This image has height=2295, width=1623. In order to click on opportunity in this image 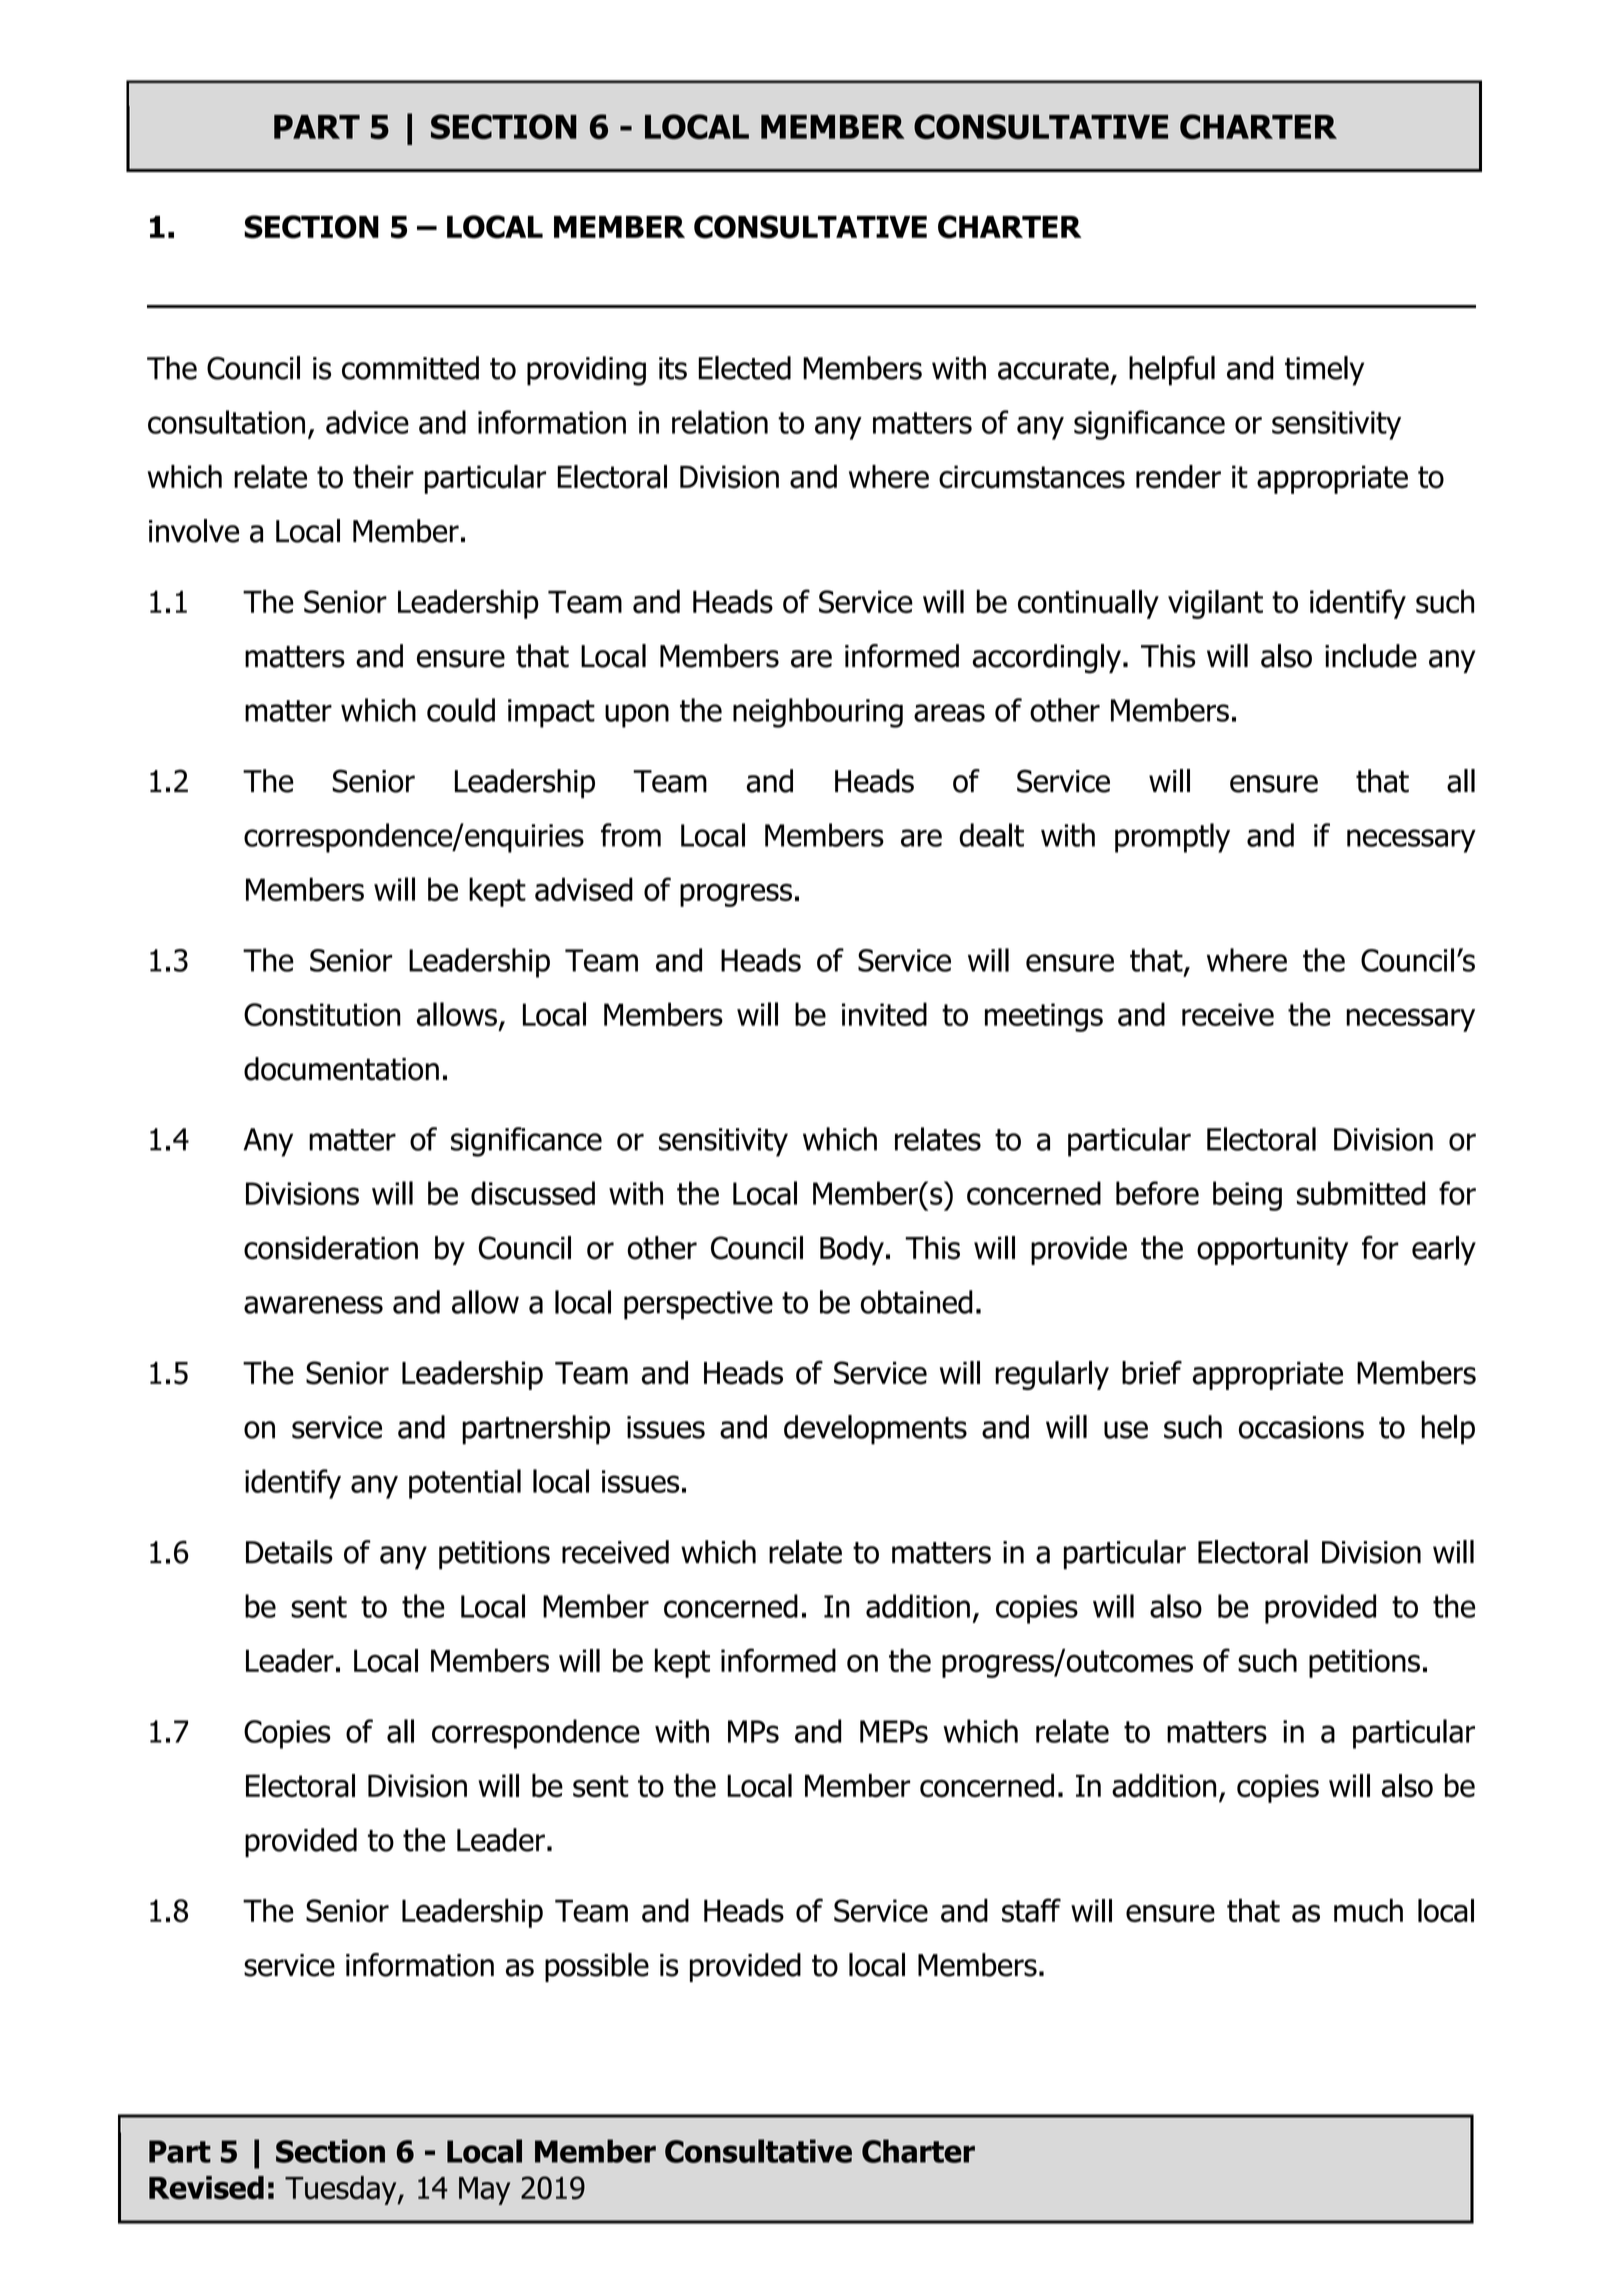, I will do `click(1272, 1251)`.
